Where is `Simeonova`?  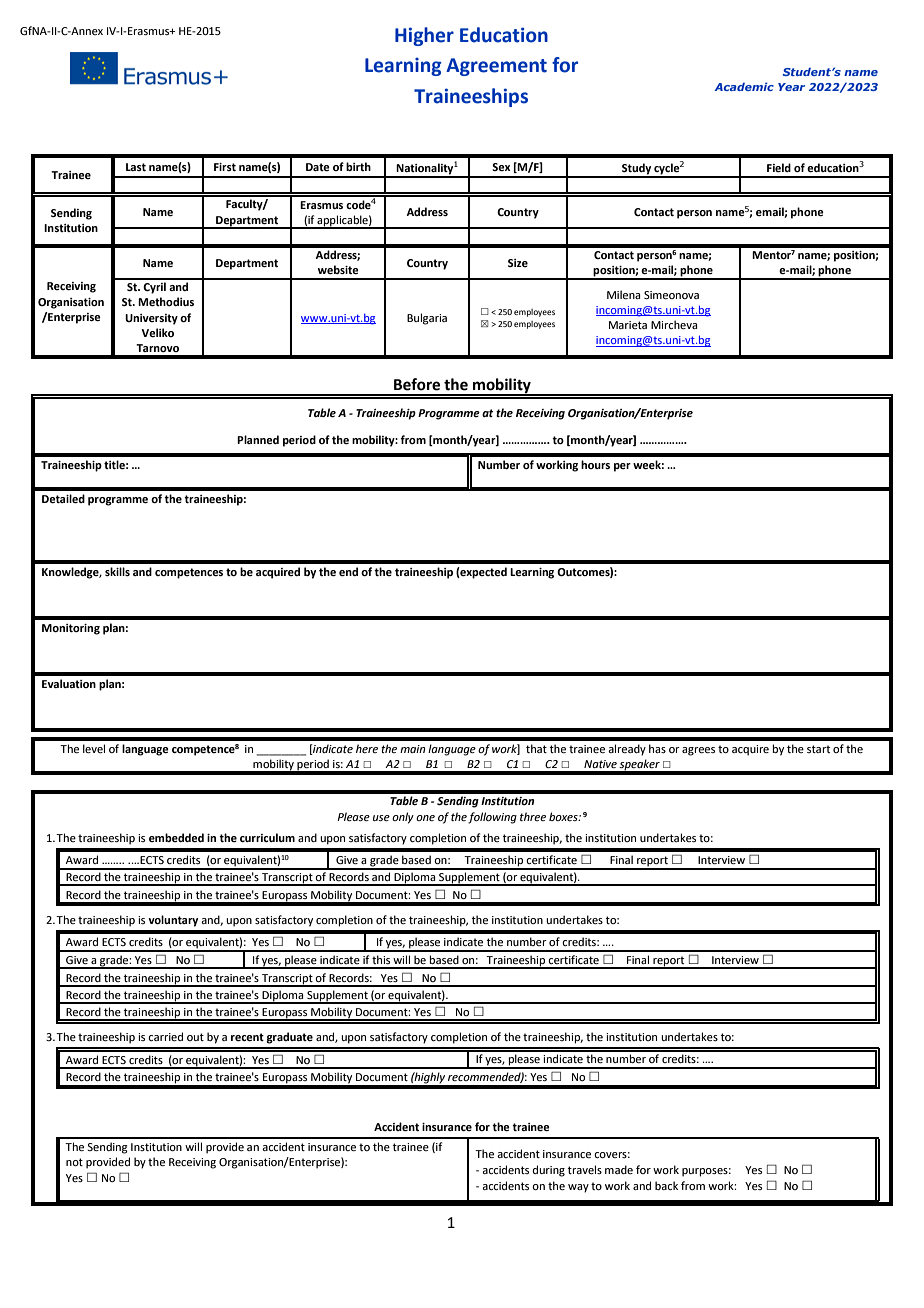 Simeonova is located at coordinates (671, 295).
